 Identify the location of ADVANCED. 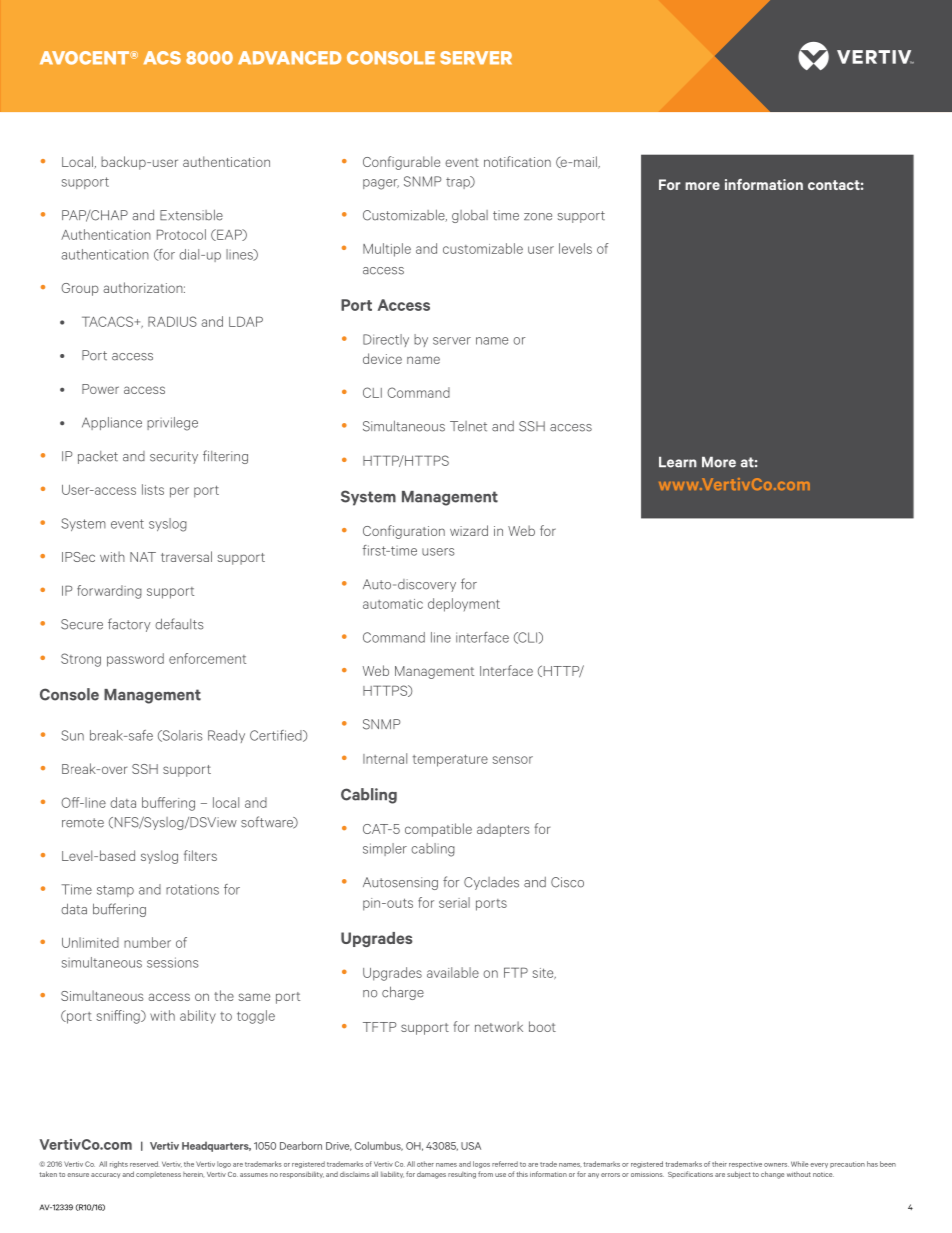
(290, 58).
